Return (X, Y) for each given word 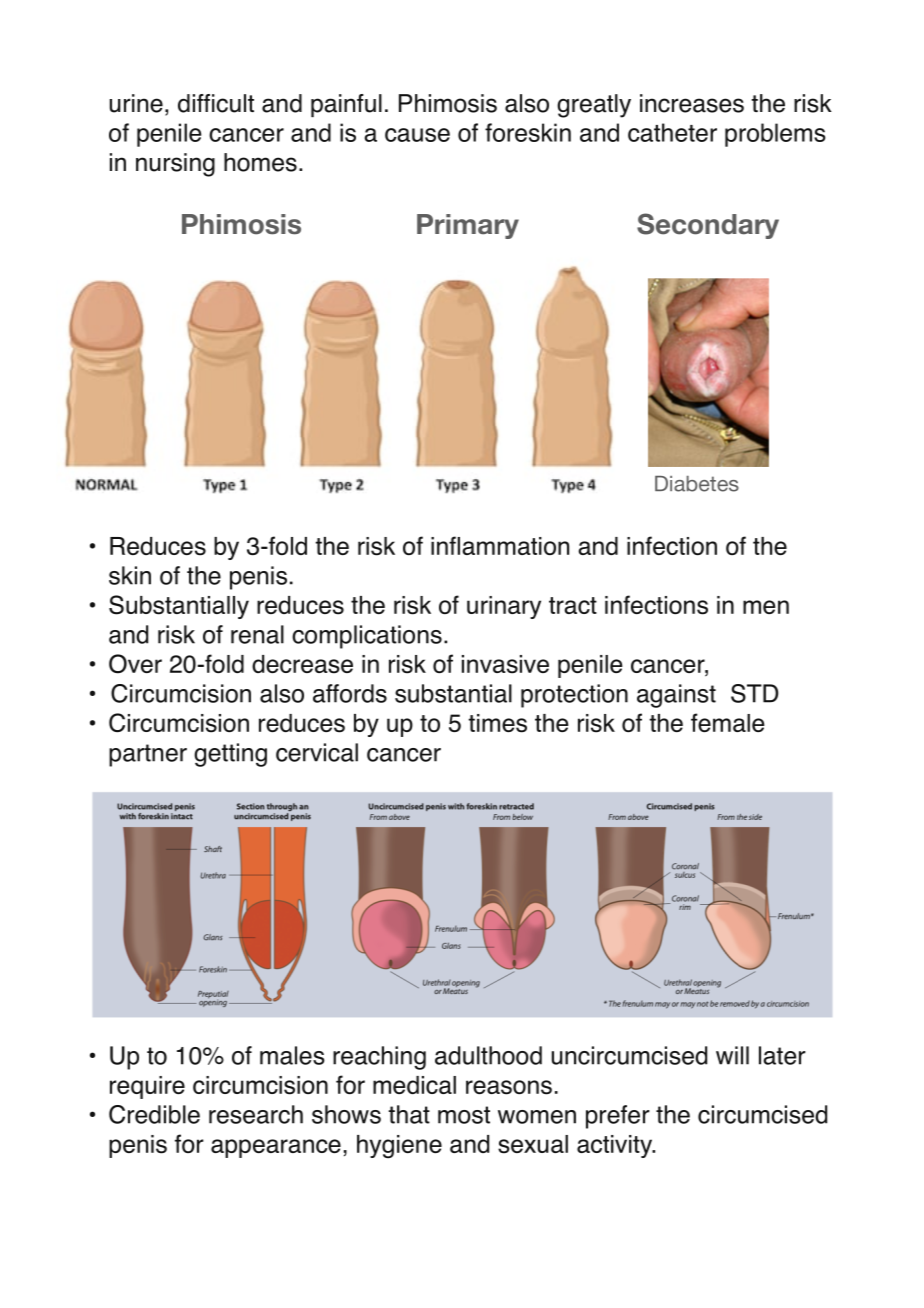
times (497, 723)
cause (417, 135)
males (292, 1055)
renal (257, 634)
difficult (216, 103)
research (256, 1114)
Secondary (708, 226)
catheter (672, 132)
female (728, 722)
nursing (175, 165)
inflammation (500, 545)
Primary (468, 226)
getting (230, 755)
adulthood (488, 1055)
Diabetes (697, 484)
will (732, 1055)
